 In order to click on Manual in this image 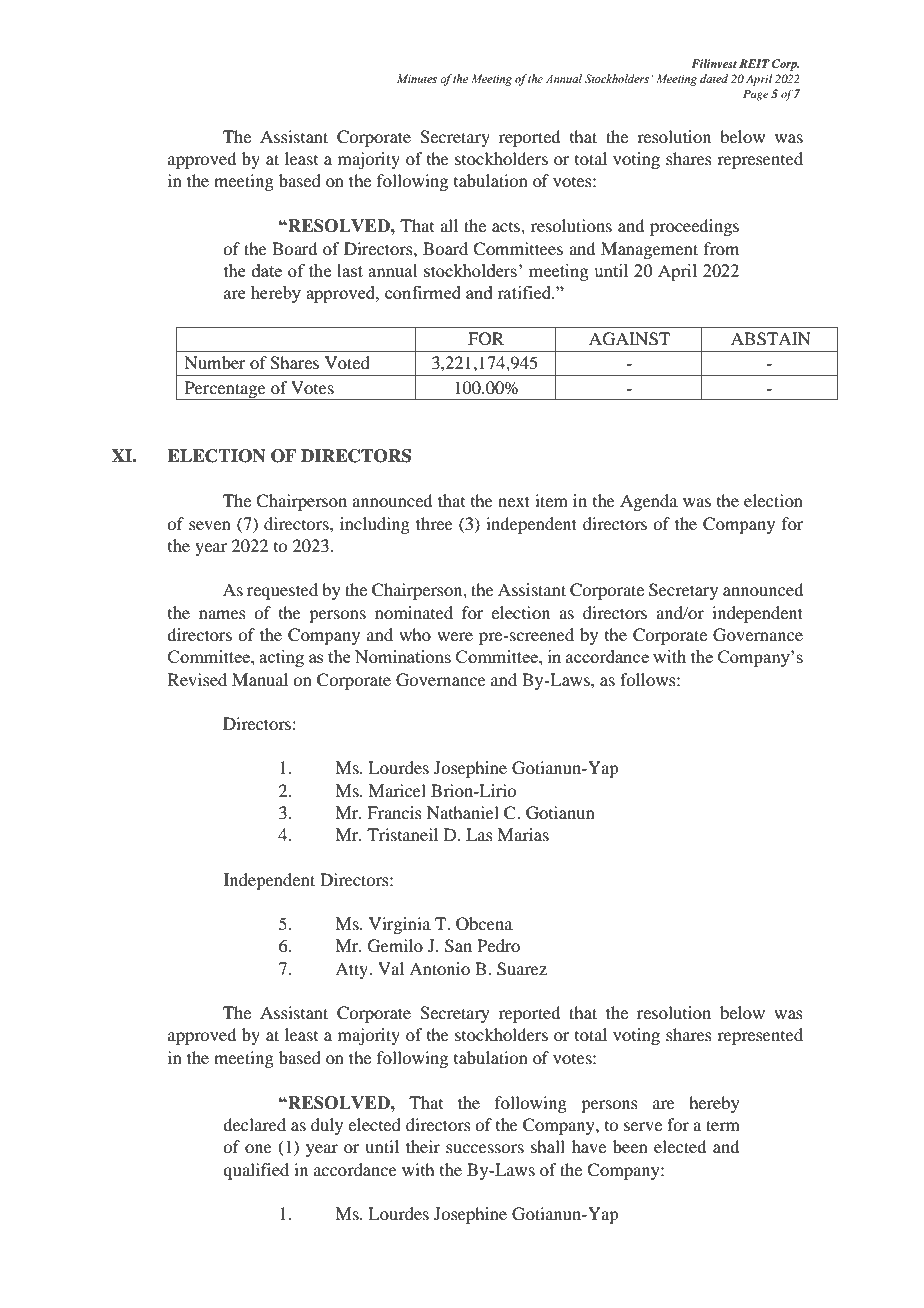, I will do `click(260, 679)`.
